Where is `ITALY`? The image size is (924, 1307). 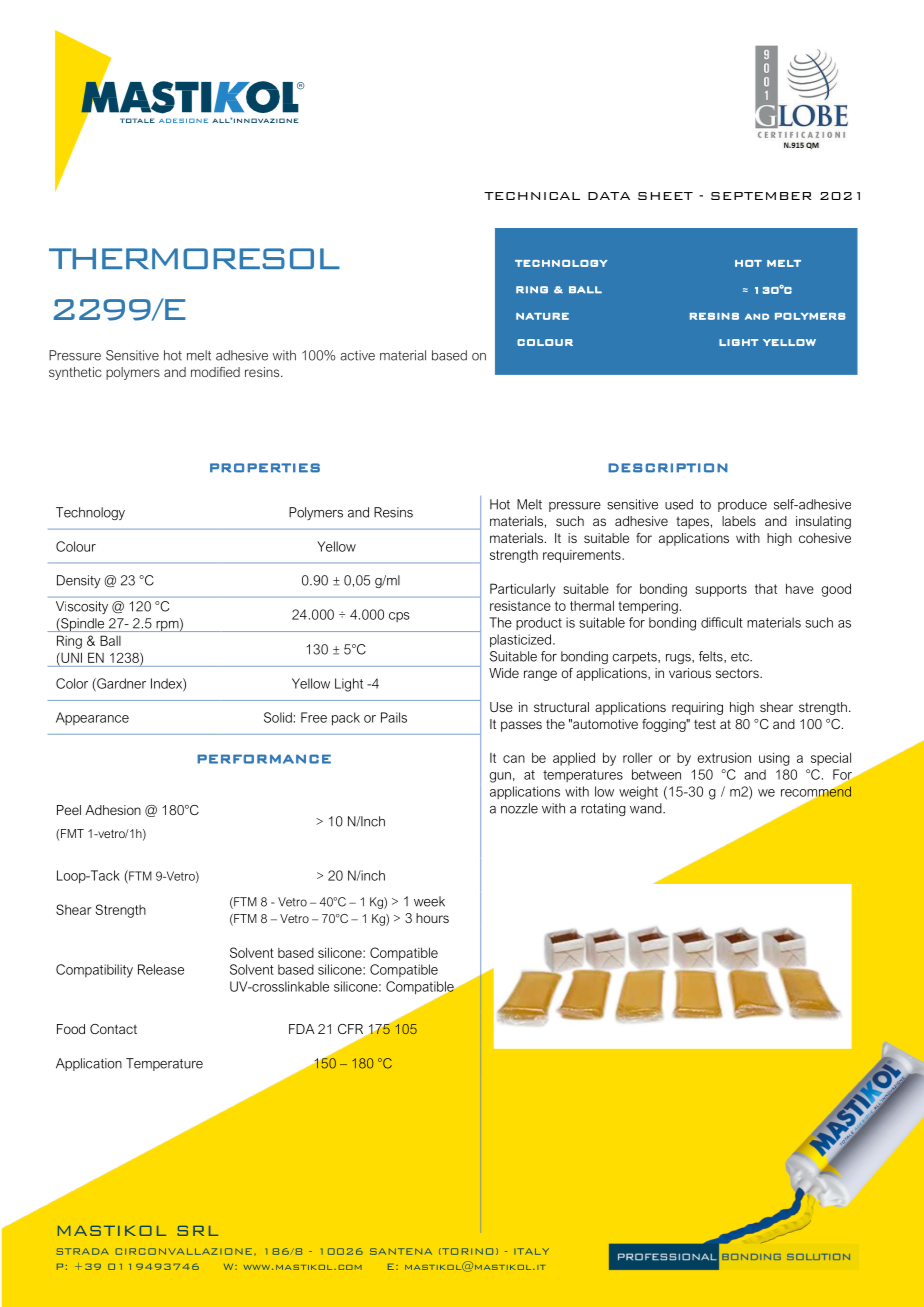
ITALY is located at coordinates (531, 1251).
